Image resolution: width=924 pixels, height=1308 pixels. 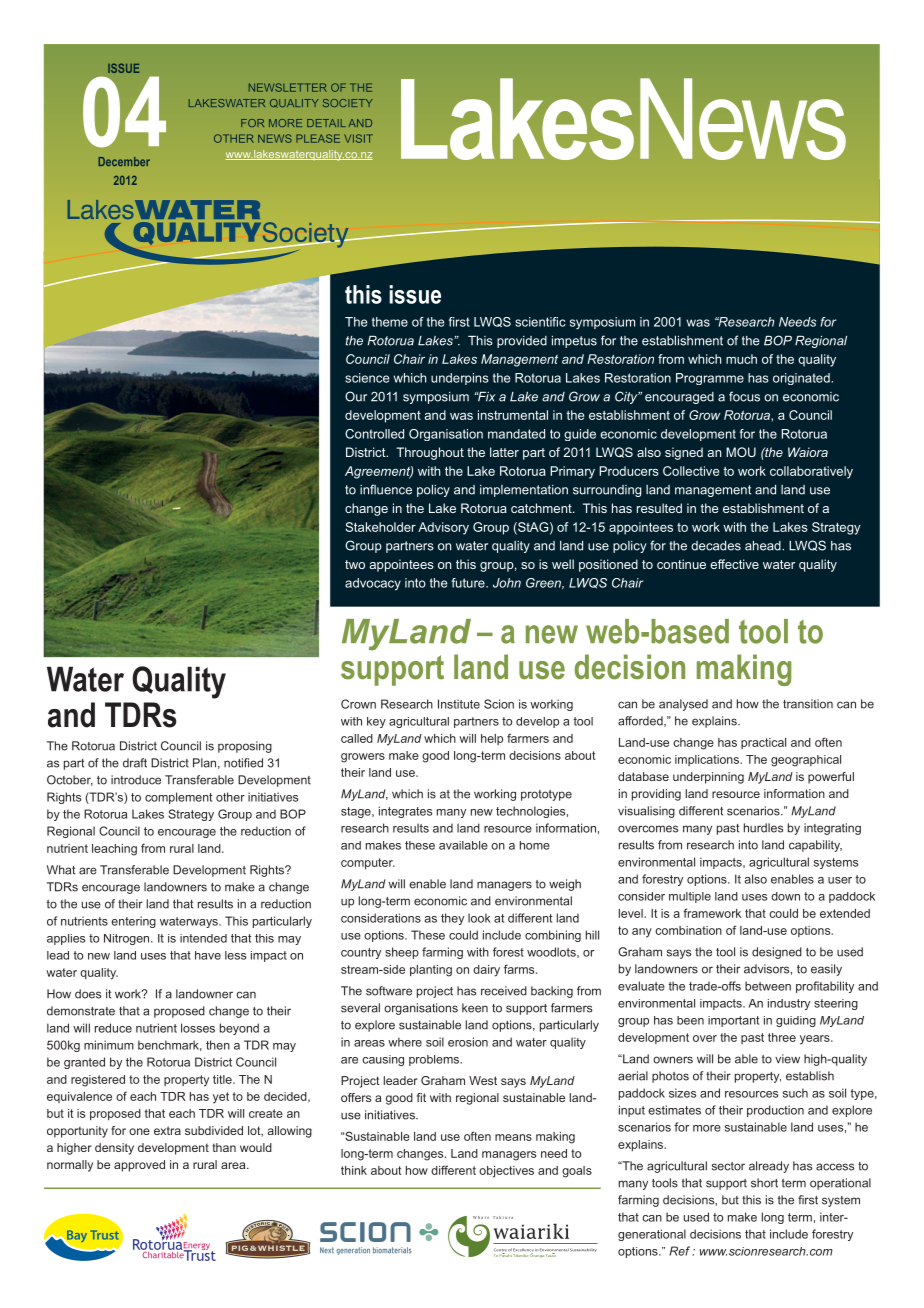 I want to click on VISIT, so click(x=358, y=138).
